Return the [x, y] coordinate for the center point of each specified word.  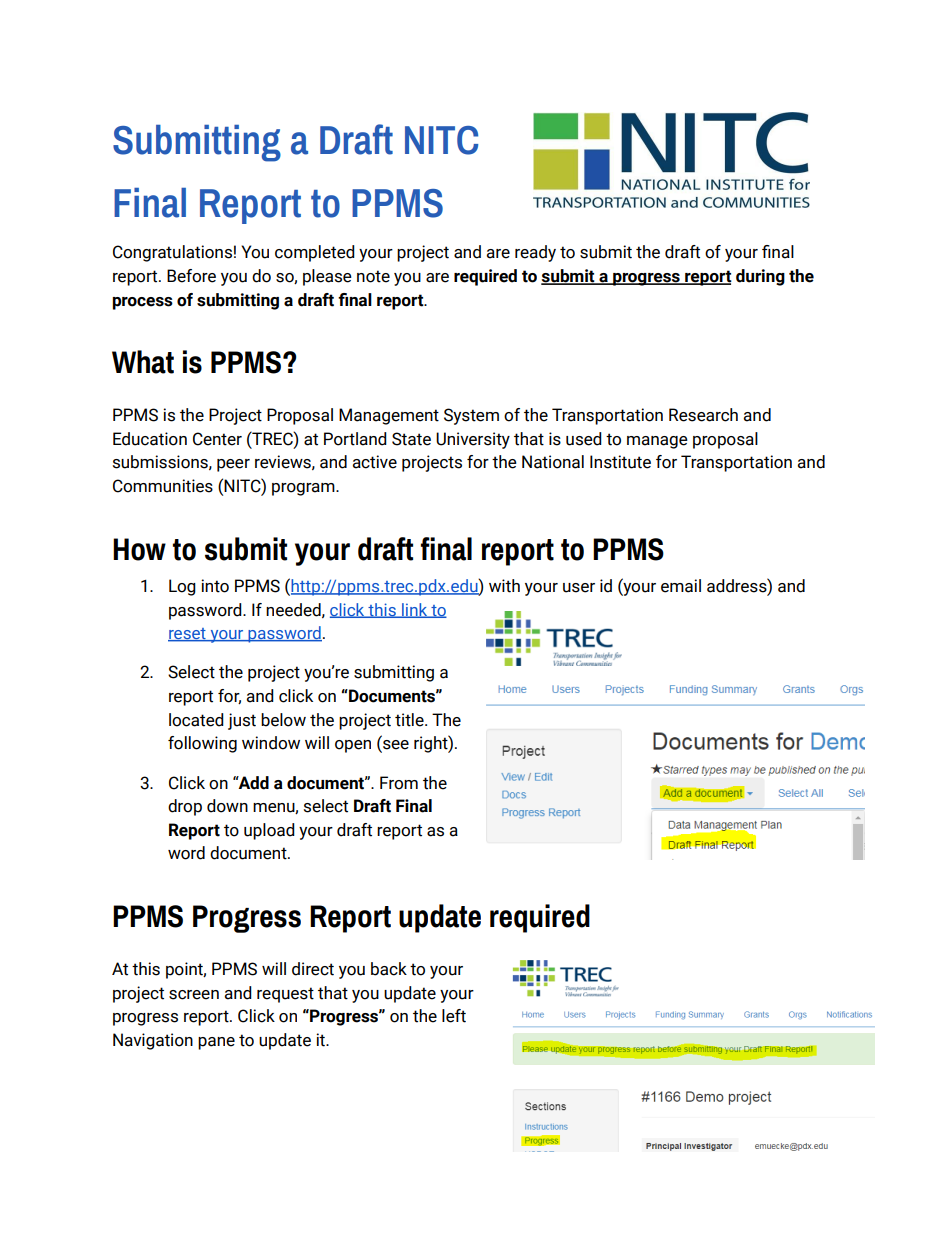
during [760, 277]
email [681, 586]
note [373, 276]
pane [216, 1043]
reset [188, 635]
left [454, 1016]
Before [191, 276]
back [389, 969]
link [415, 610]
